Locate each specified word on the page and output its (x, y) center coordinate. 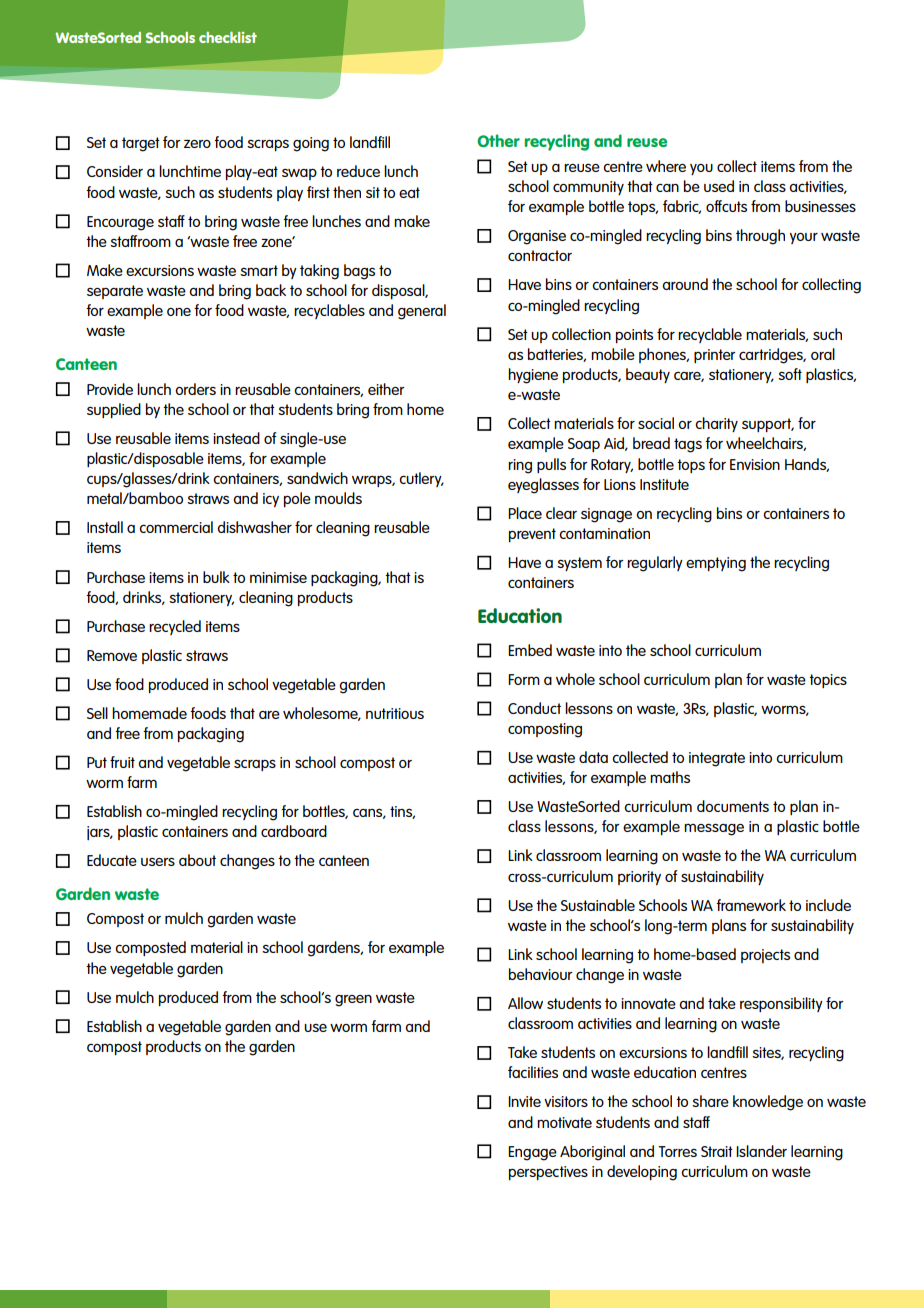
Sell (97, 713)
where (666, 166)
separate (115, 292)
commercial (176, 527)
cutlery (421, 479)
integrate (717, 759)
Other (498, 141)
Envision (755, 464)
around (685, 284)
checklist (228, 37)
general (422, 312)
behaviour (541, 974)
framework (751, 905)
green (353, 1001)
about (197, 860)
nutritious (395, 713)
